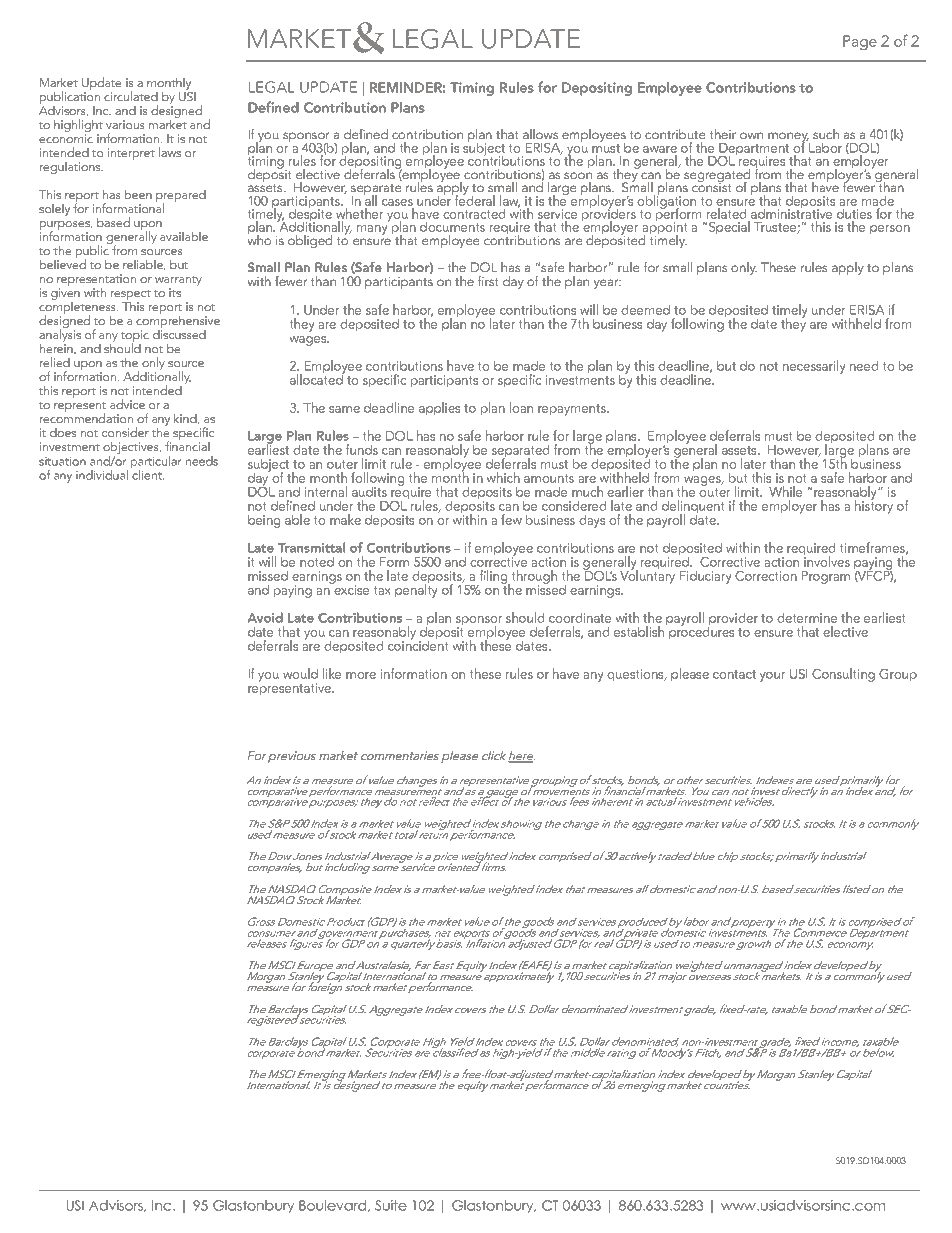 Image resolution: width=952 pixels, height=1233 pixels. I want to click on allows, so click(540, 134).
